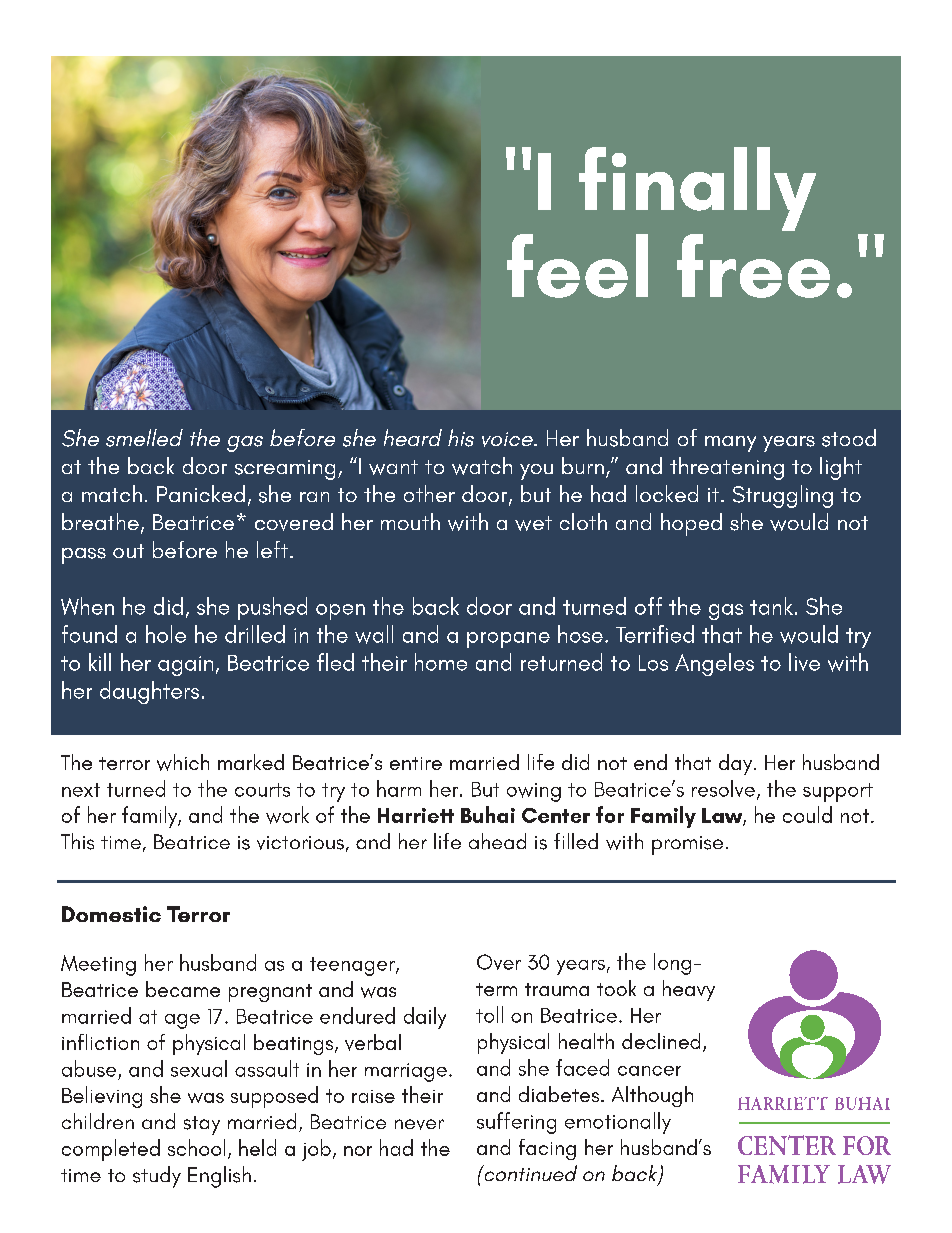  Describe the element at coordinates (753, 266) in the image. I see `free` at that location.
